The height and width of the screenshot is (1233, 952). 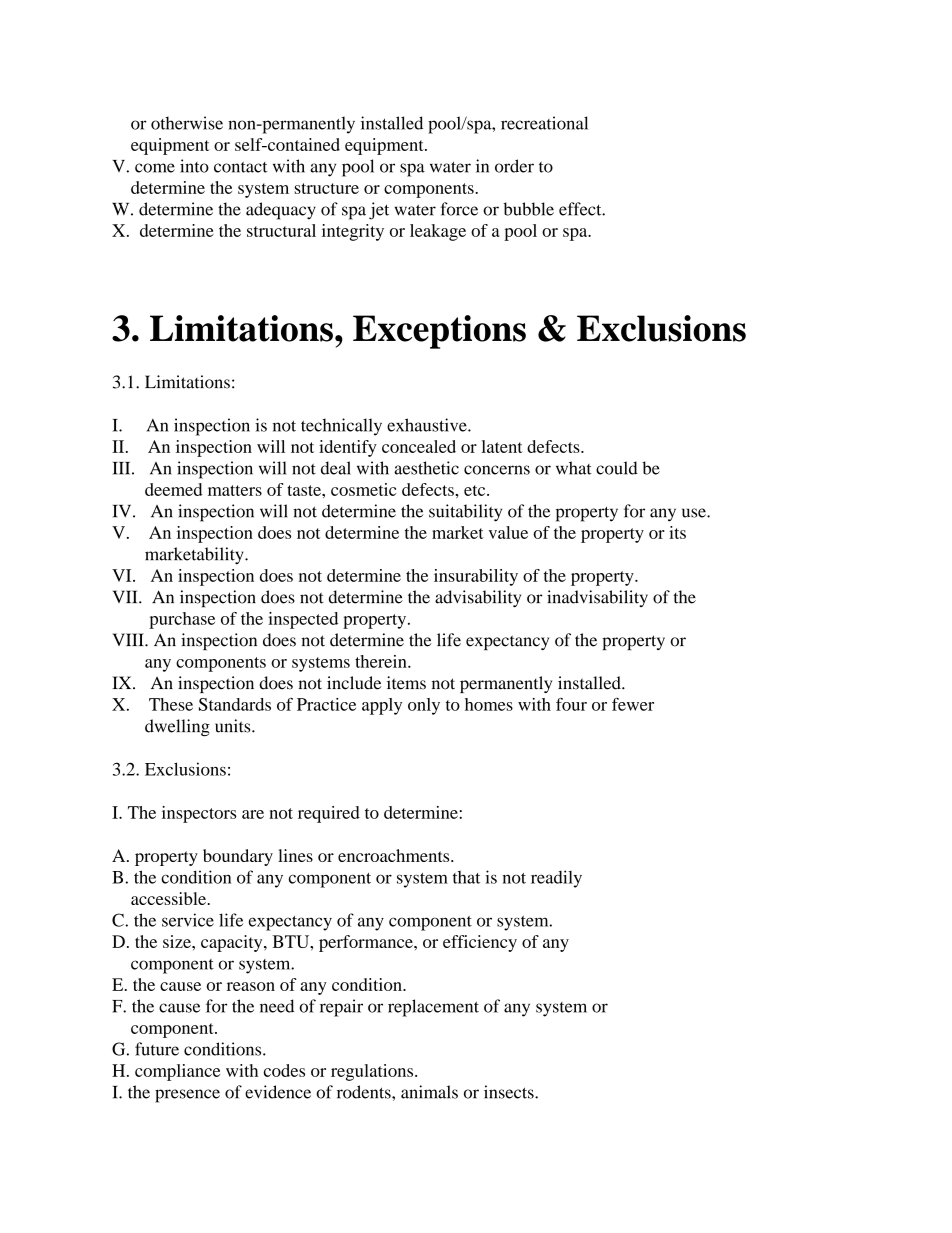 What do you see at coordinates (173, 489) in the screenshot?
I see `deemed` at bounding box center [173, 489].
